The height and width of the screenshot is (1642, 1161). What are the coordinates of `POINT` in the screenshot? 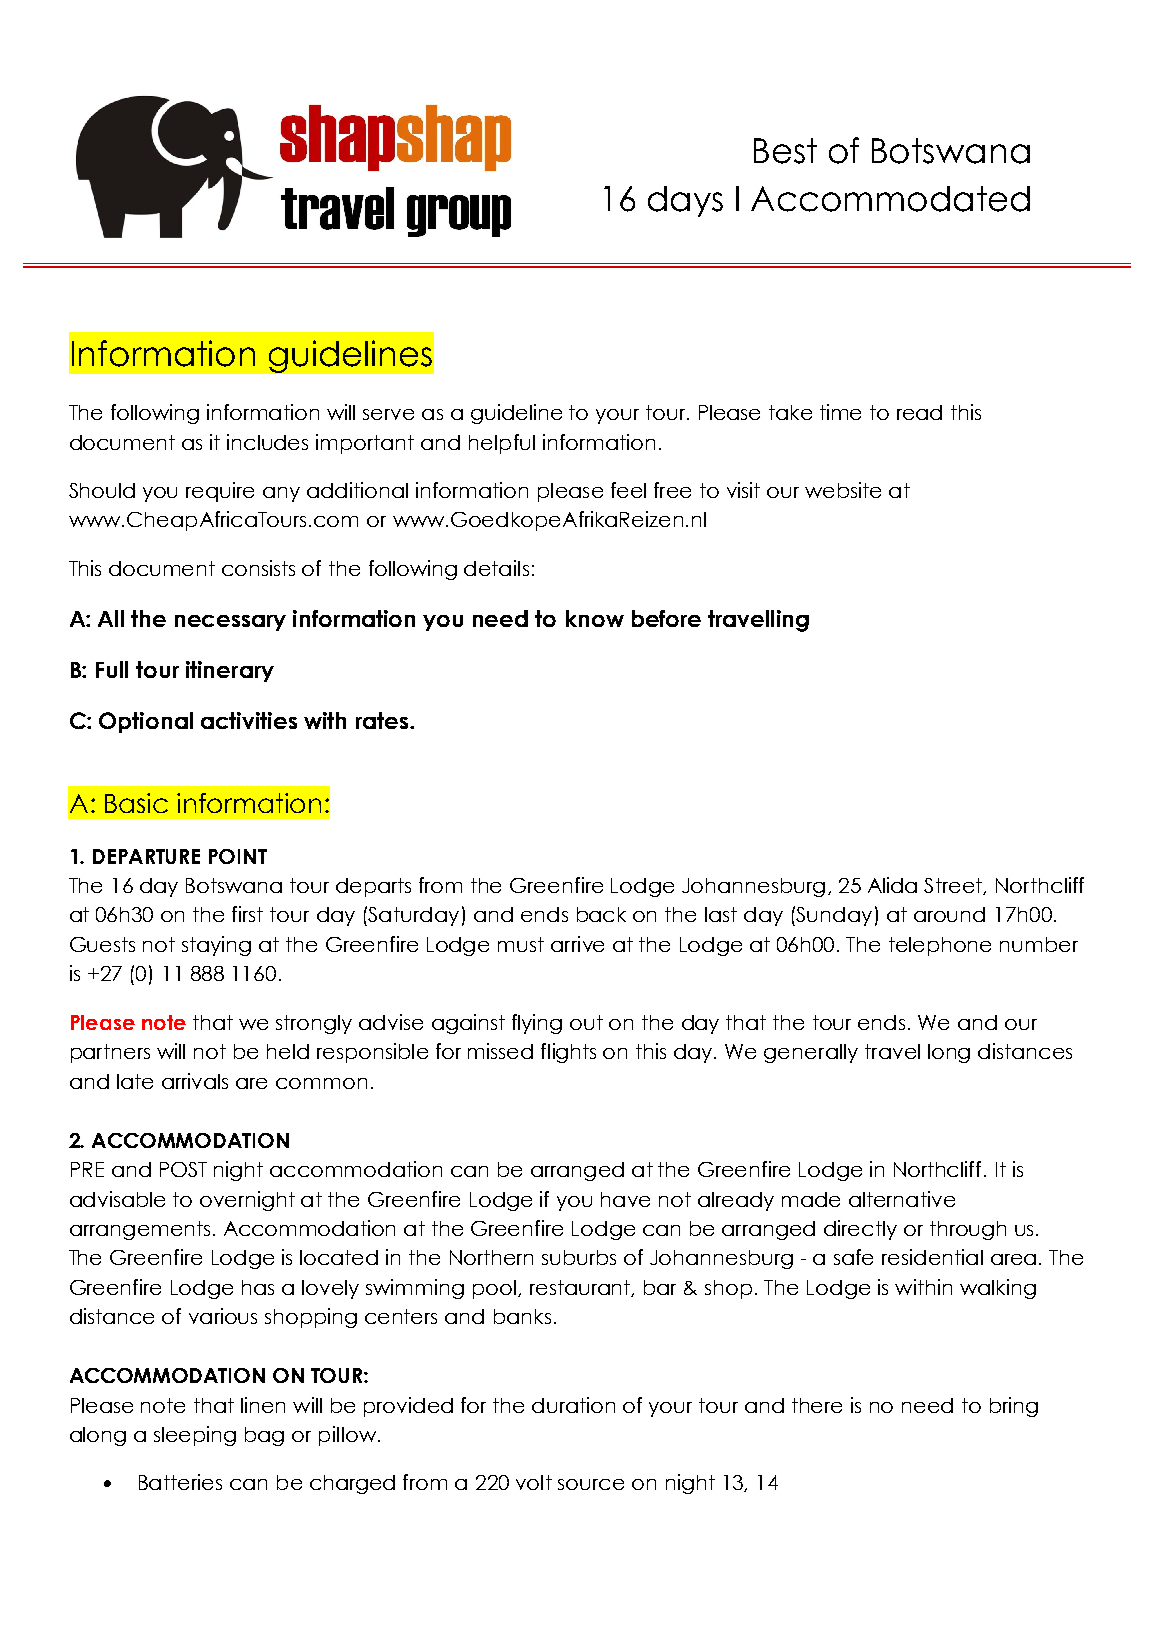 It's located at (238, 856).
